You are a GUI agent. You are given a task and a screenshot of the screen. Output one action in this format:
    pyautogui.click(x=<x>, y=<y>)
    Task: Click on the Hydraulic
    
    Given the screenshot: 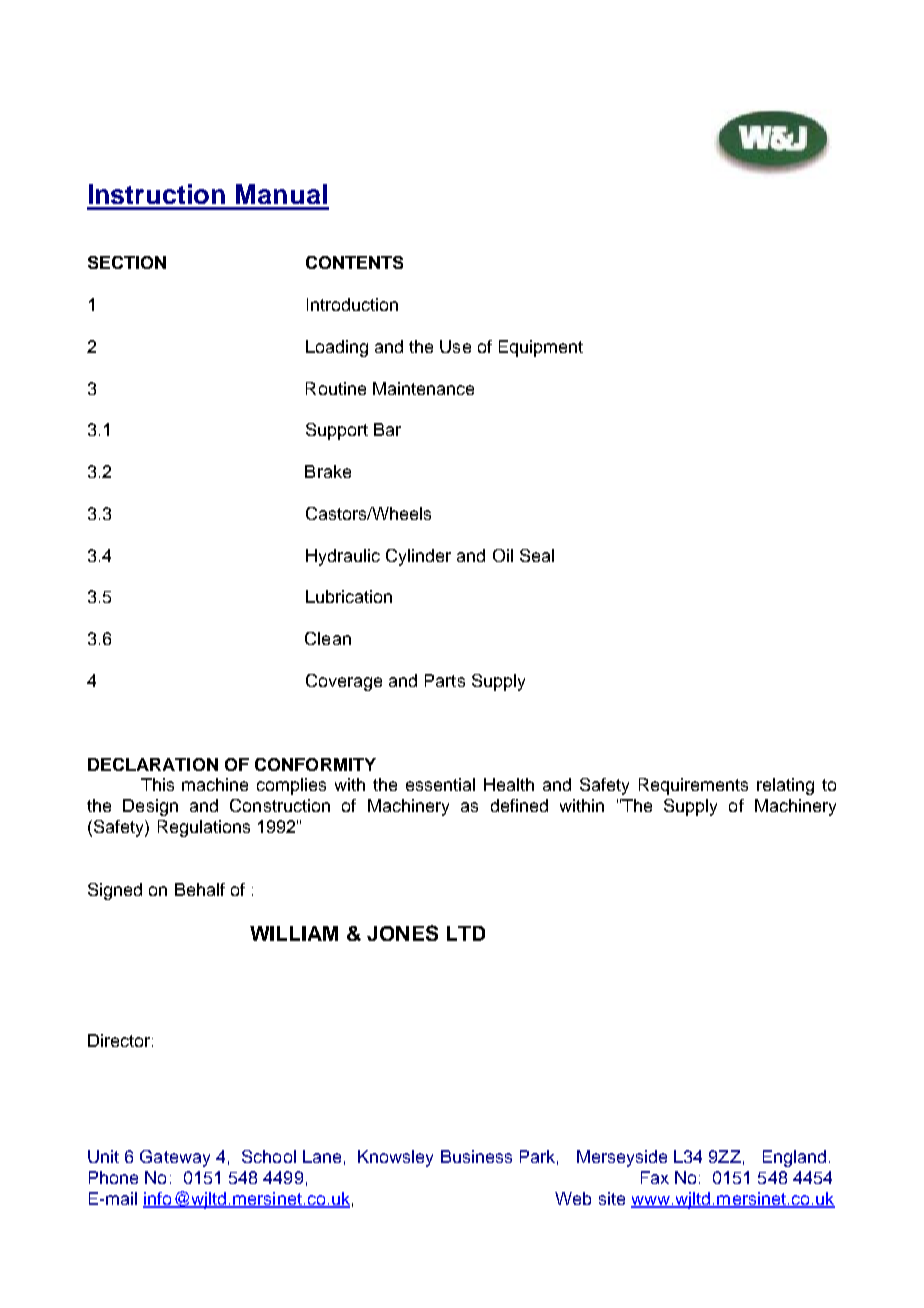 What is the action you would take?
    pyautogui.click(x=343, y=557)
